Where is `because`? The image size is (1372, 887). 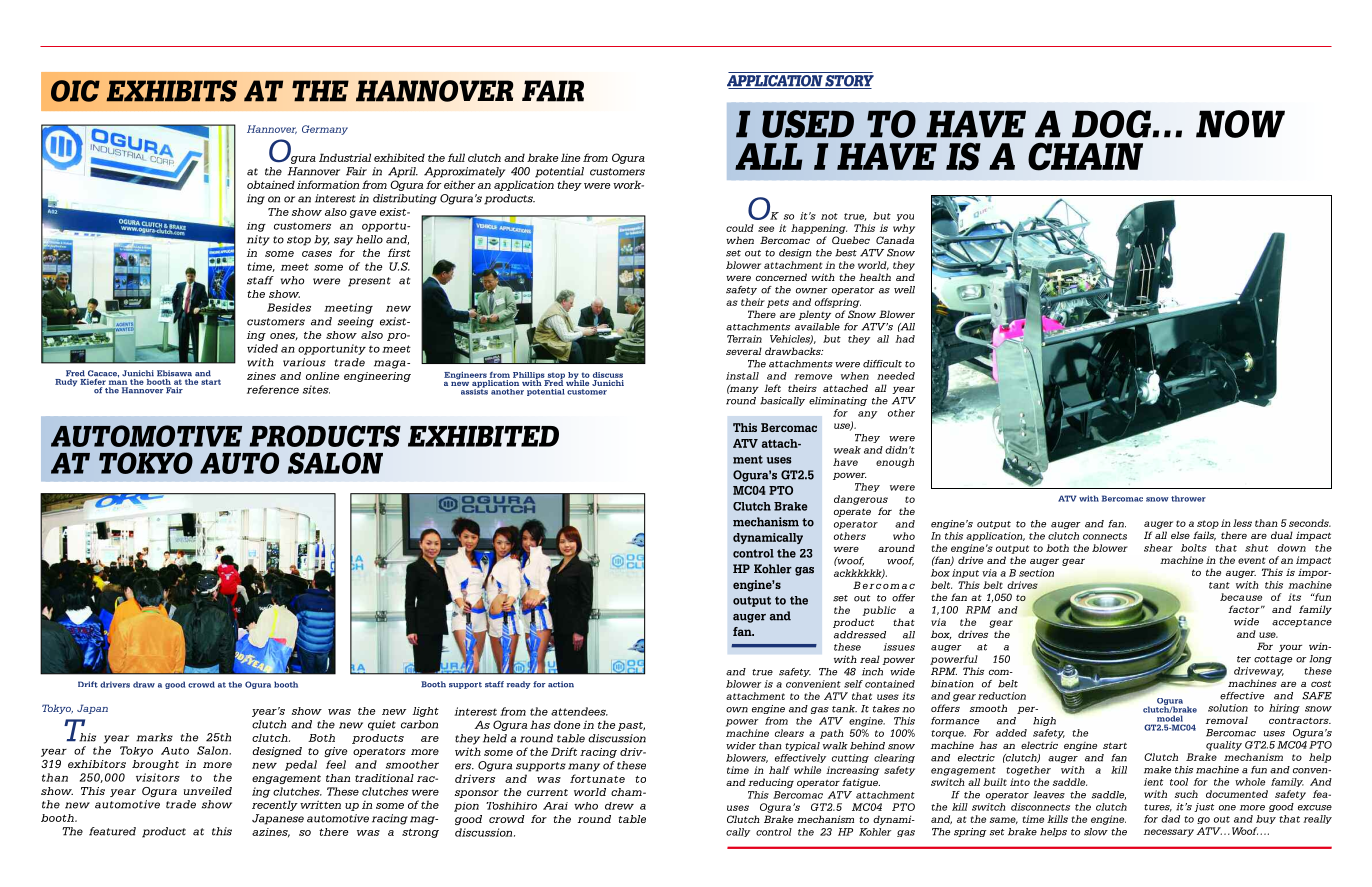 because is located at coordinates (1241, 597).
